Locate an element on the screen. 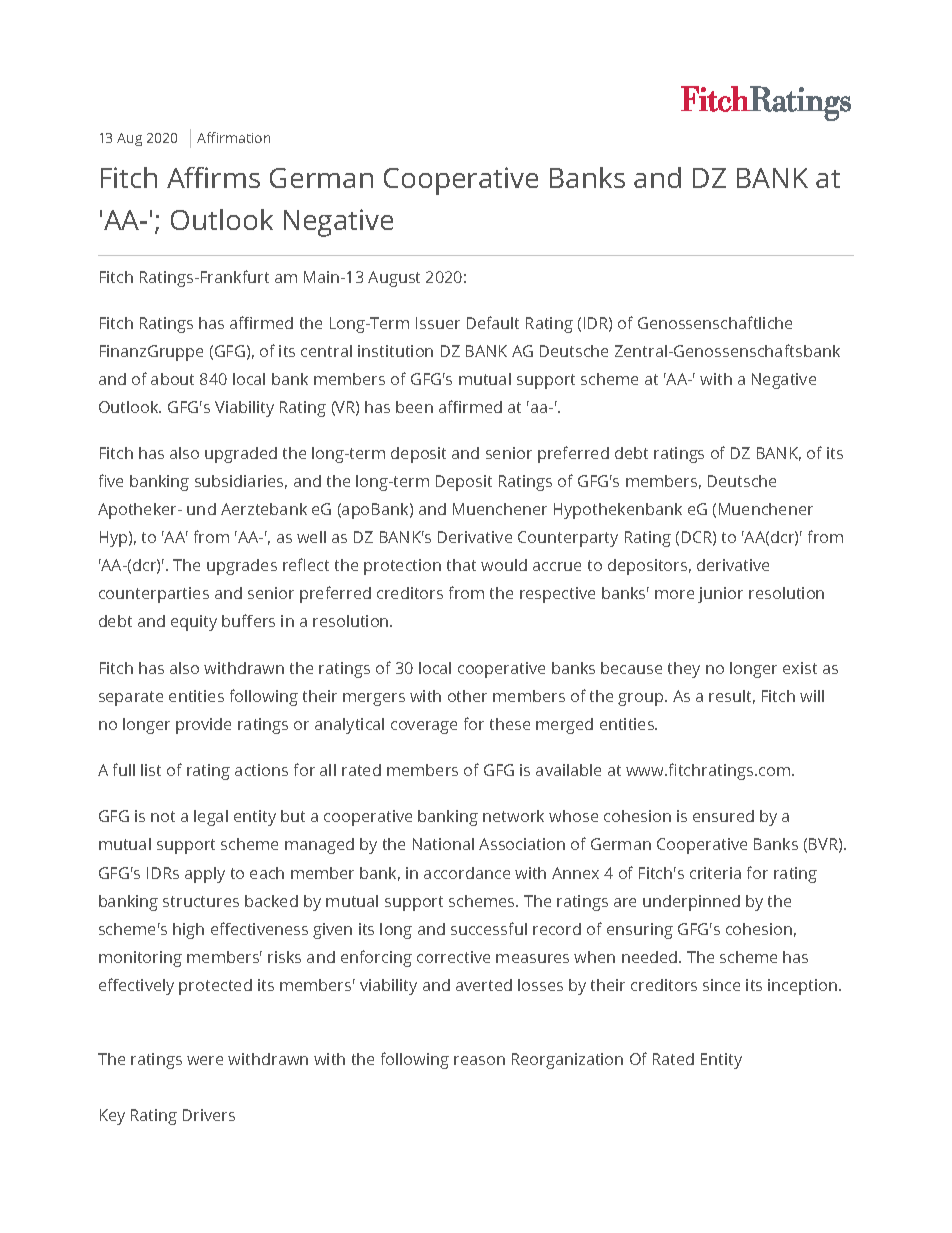 The height and width of the screenshot is (1233, 952). subsidiaries is located at coordinates (241, 482).
